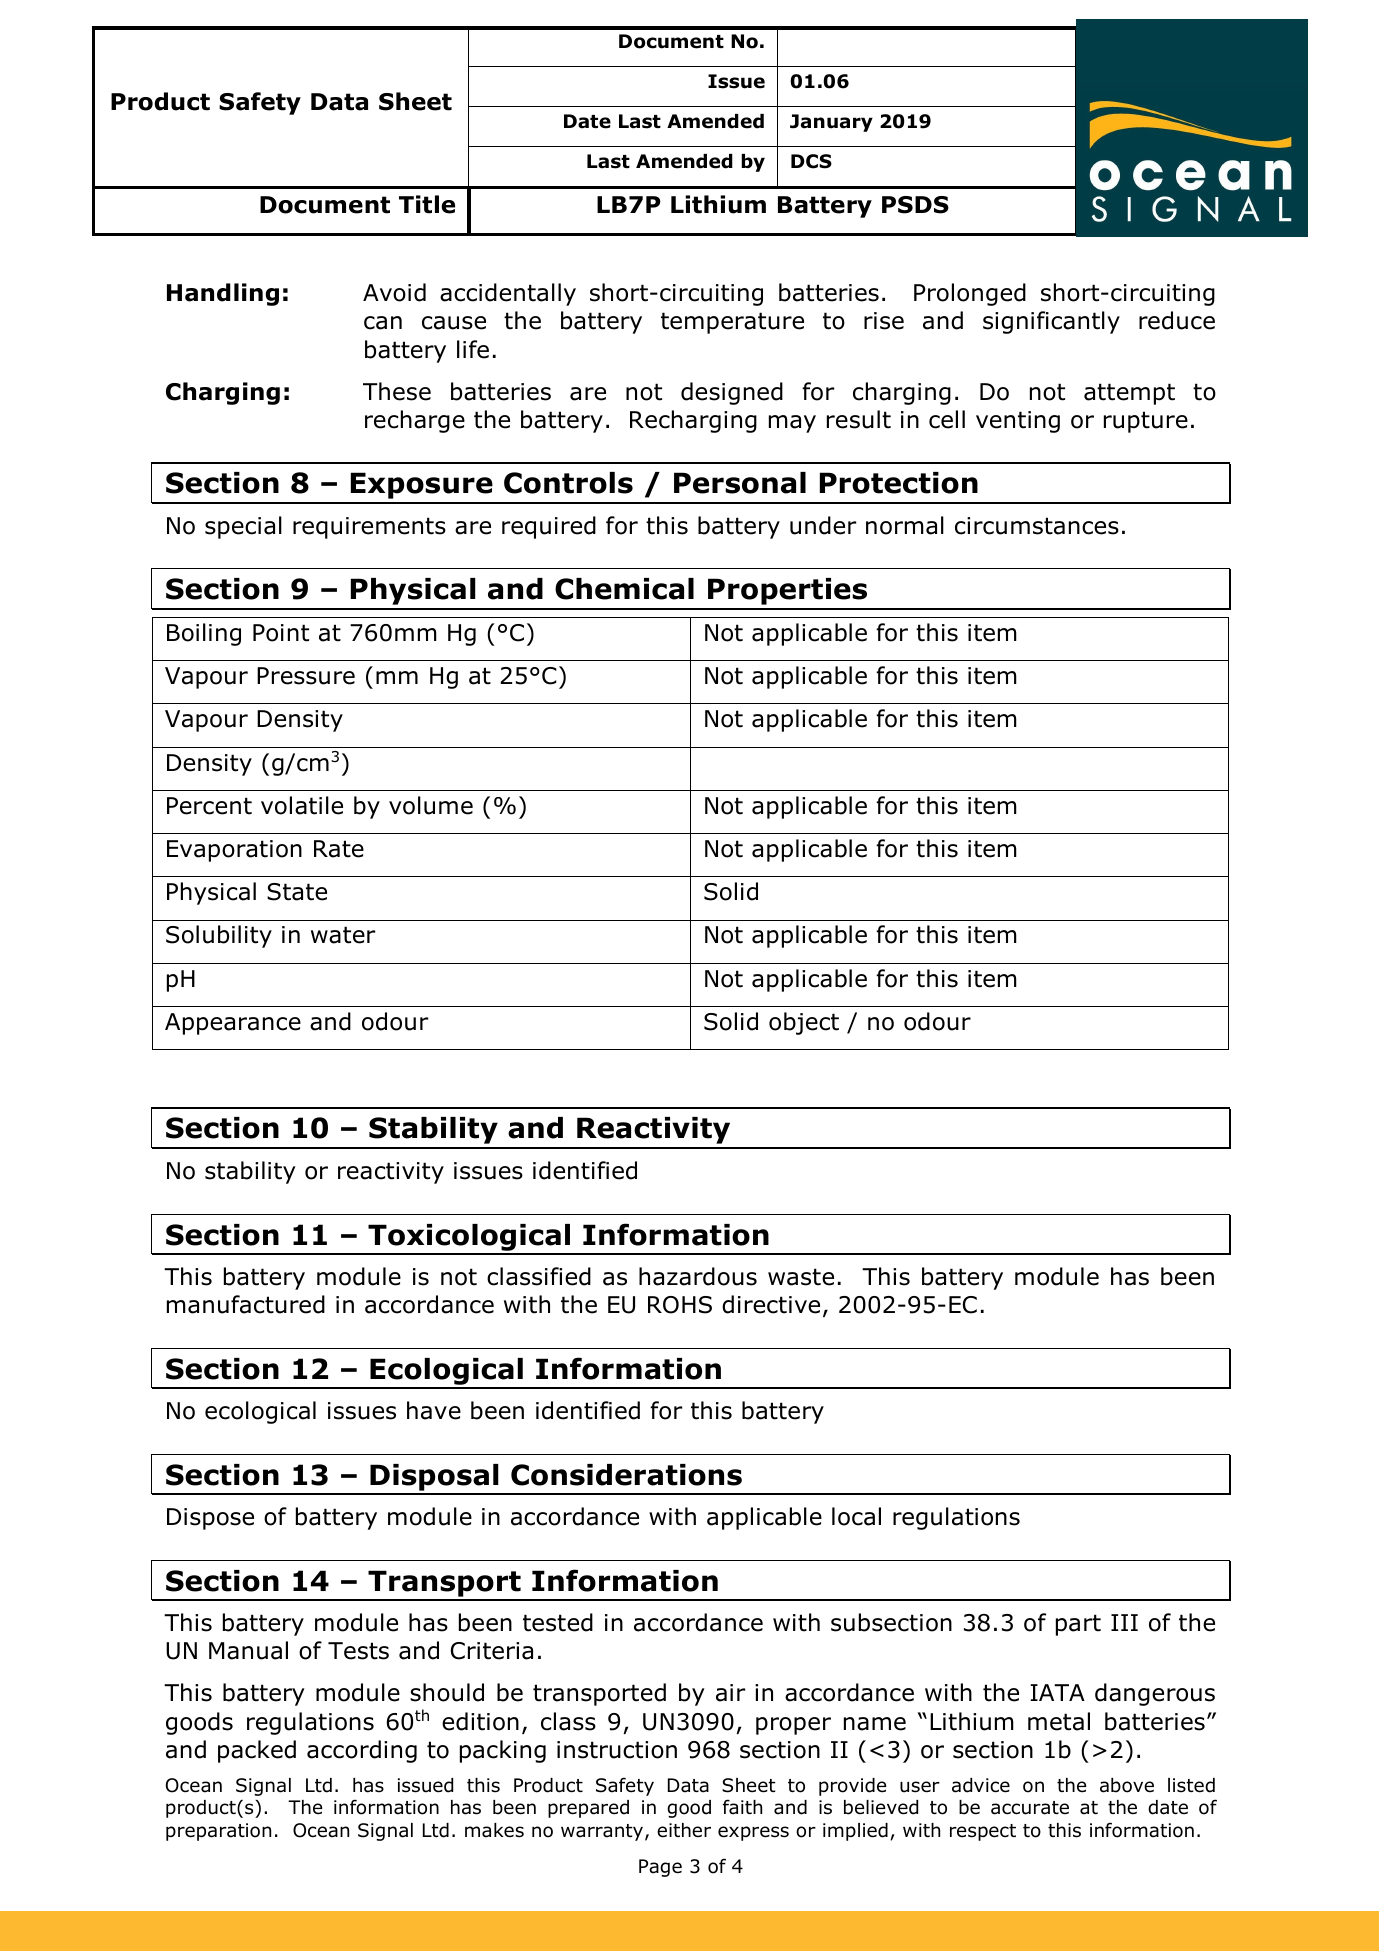 The width and height of the page is (1379, 1951). What do you see at coordinates (811, 161) in the page?
I see `DCS` at bounding box center [811, 161].
